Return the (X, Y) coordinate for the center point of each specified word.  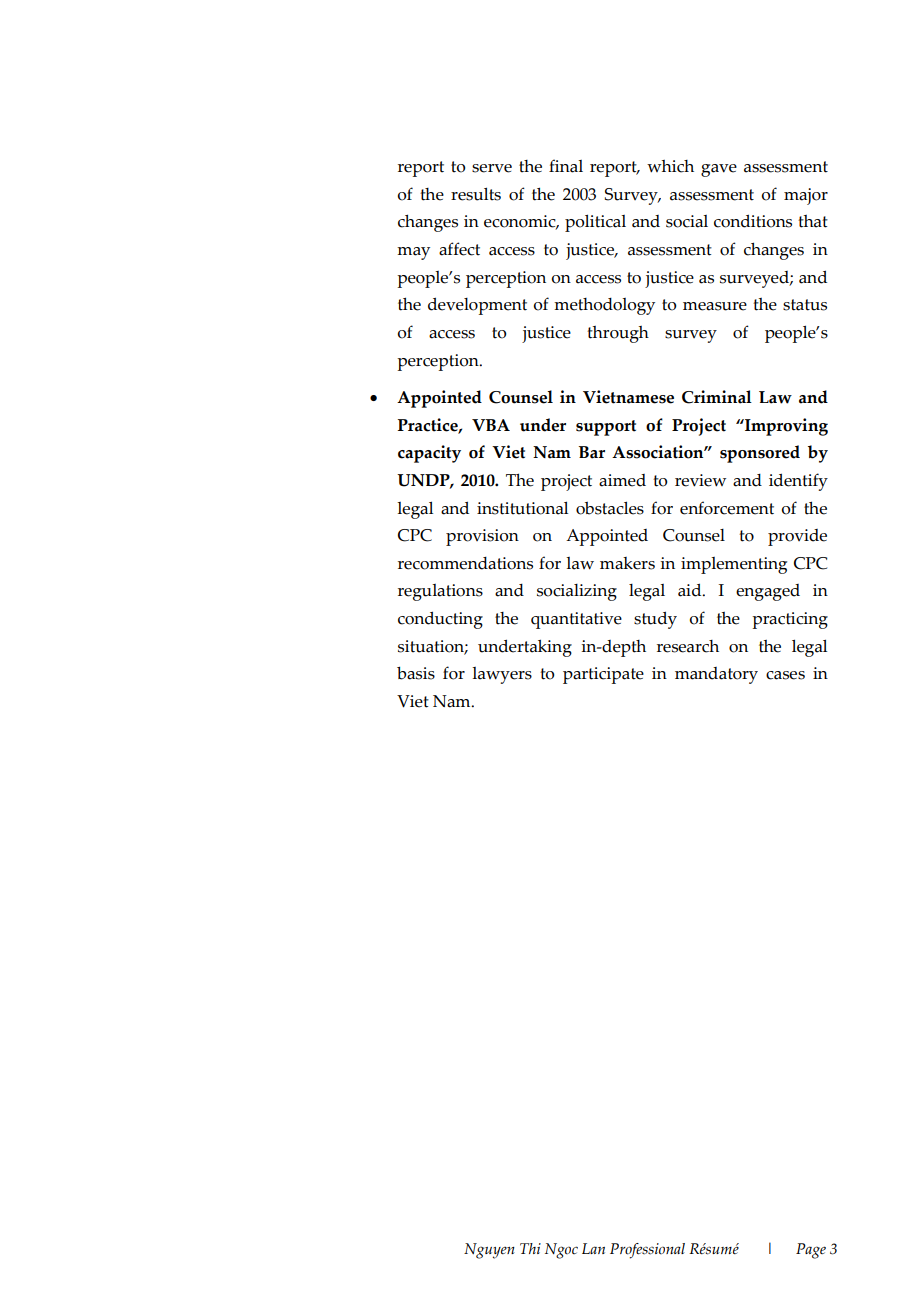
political (595, 223)
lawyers (502, 675)
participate (603, 675)
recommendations (465, 563)
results (476, 194)
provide (797, 537)
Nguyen (489, 1251)
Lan (593, 1248)
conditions (753, 221)
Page (811, 1251)
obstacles (610, 508)
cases (785, 675)
